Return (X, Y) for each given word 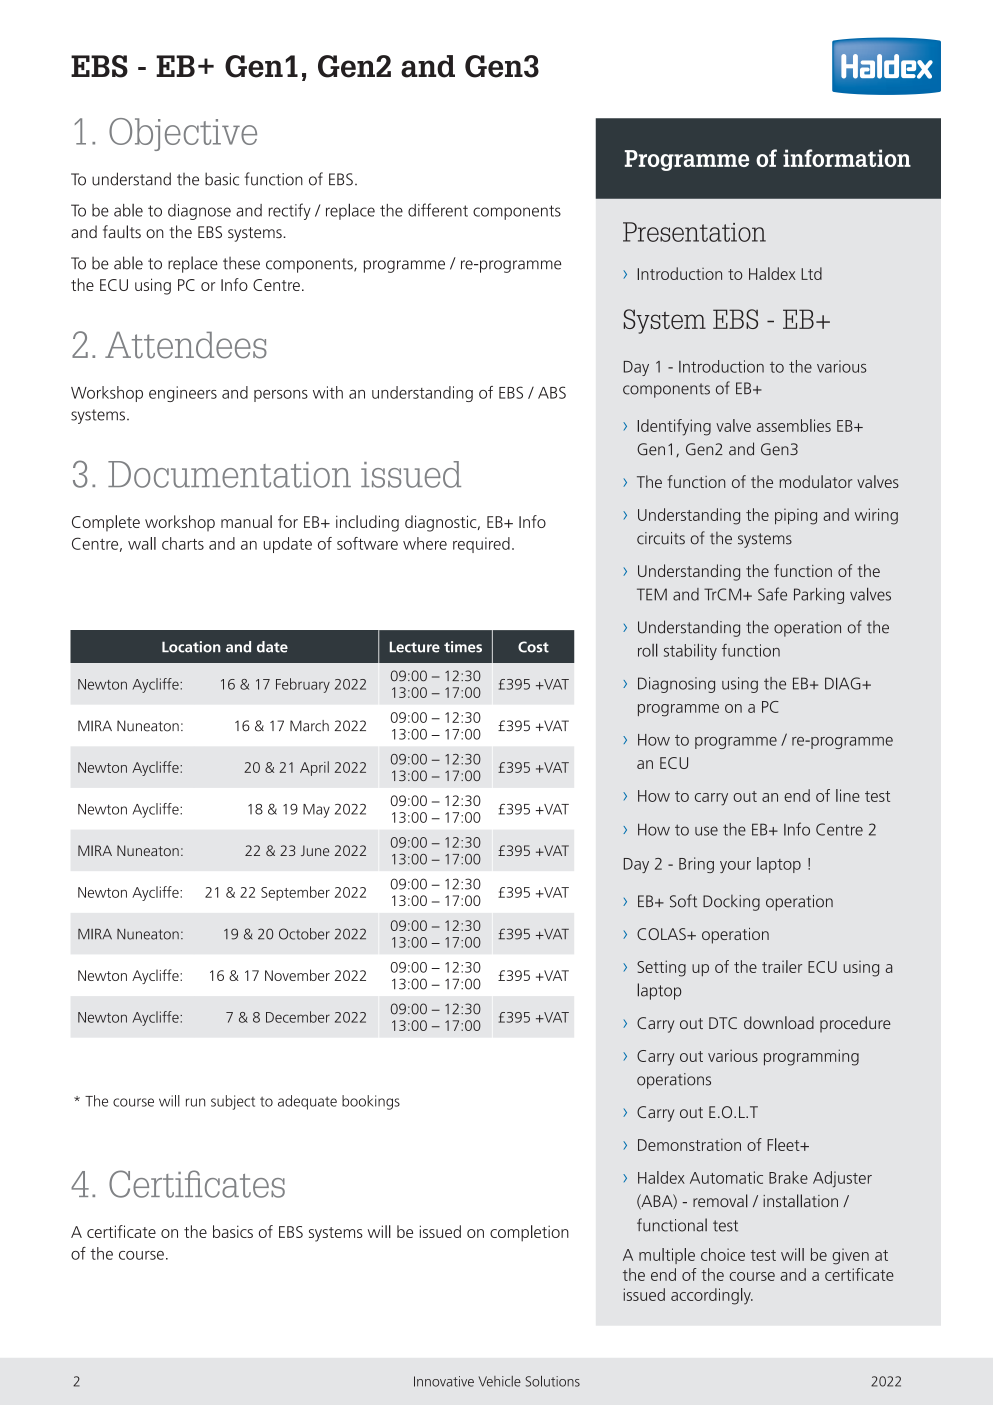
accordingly (712, 1296)
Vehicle (500, 1381)
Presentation (694, 232)
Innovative (444, 1381)
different (438, 210)
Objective (183, 134)
